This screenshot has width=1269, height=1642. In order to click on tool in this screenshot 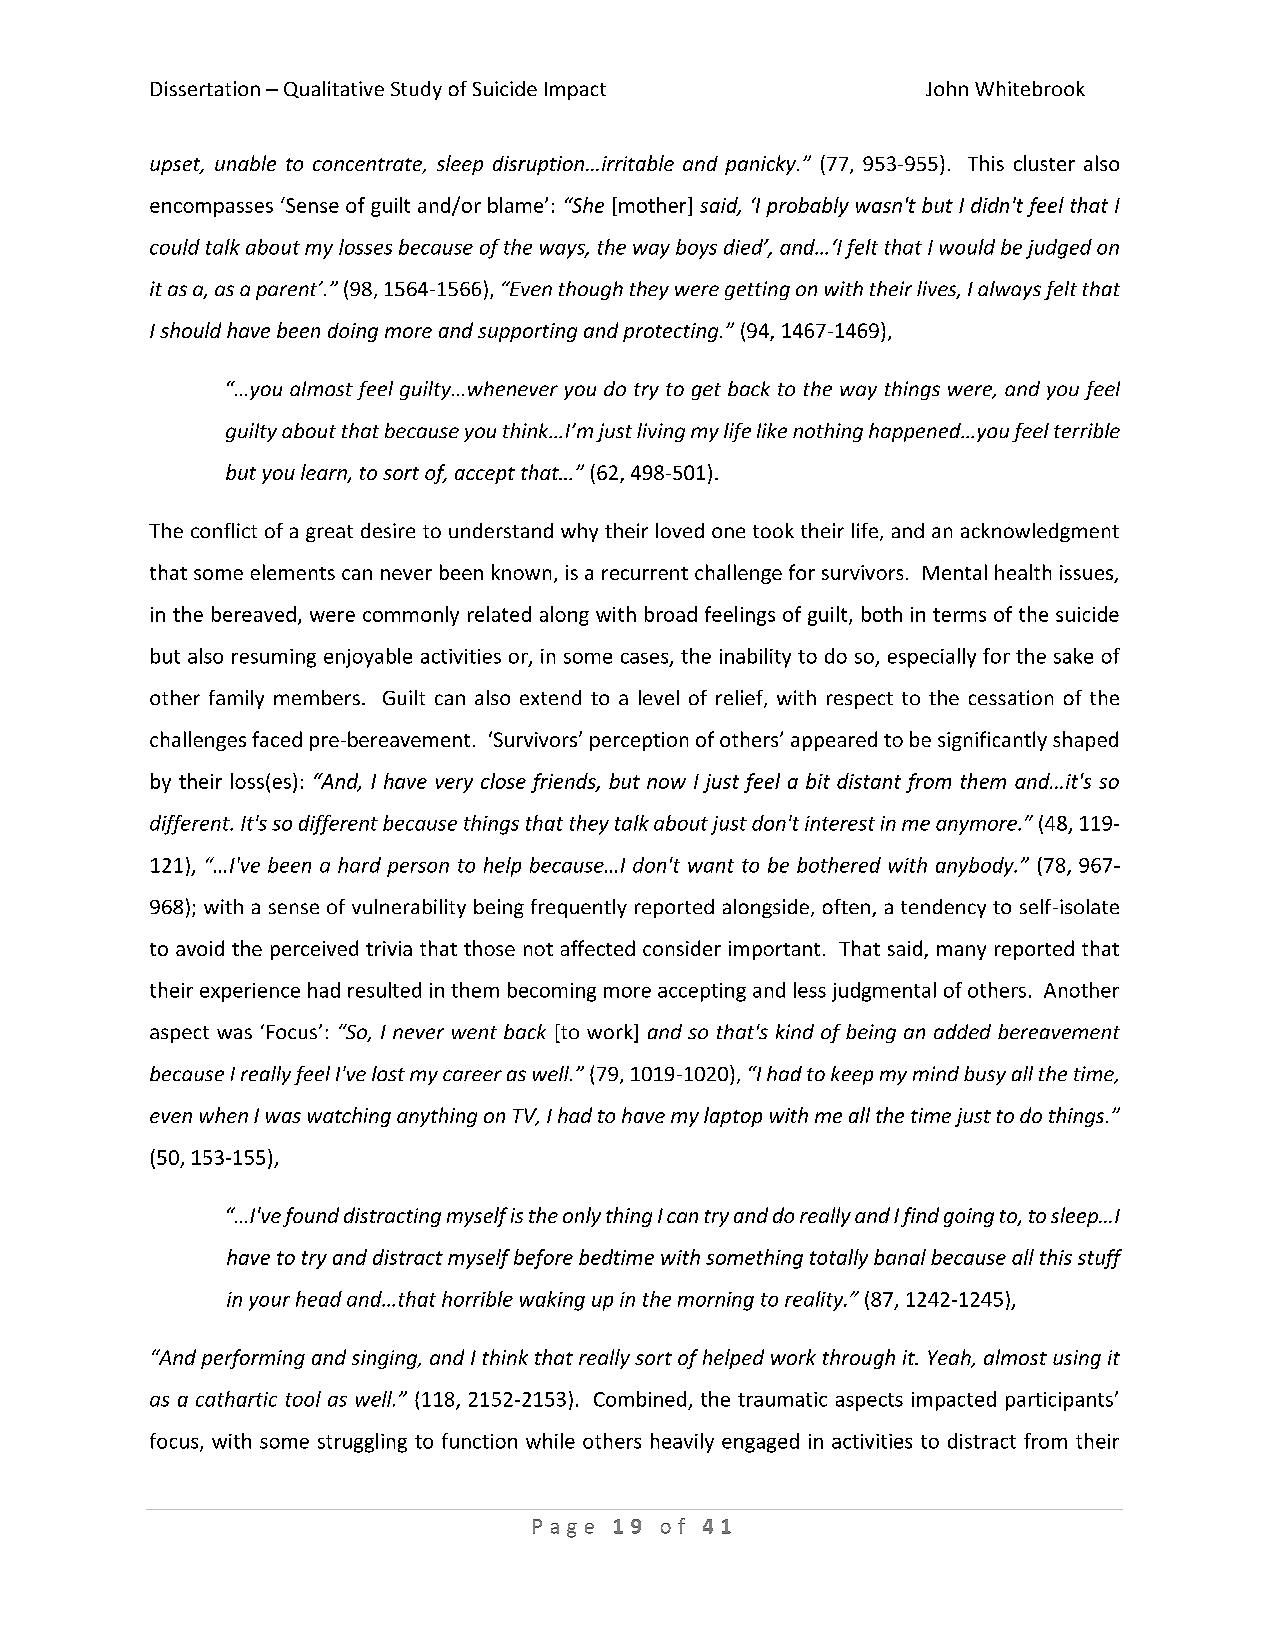, I will do `click(303, 1399)`.
